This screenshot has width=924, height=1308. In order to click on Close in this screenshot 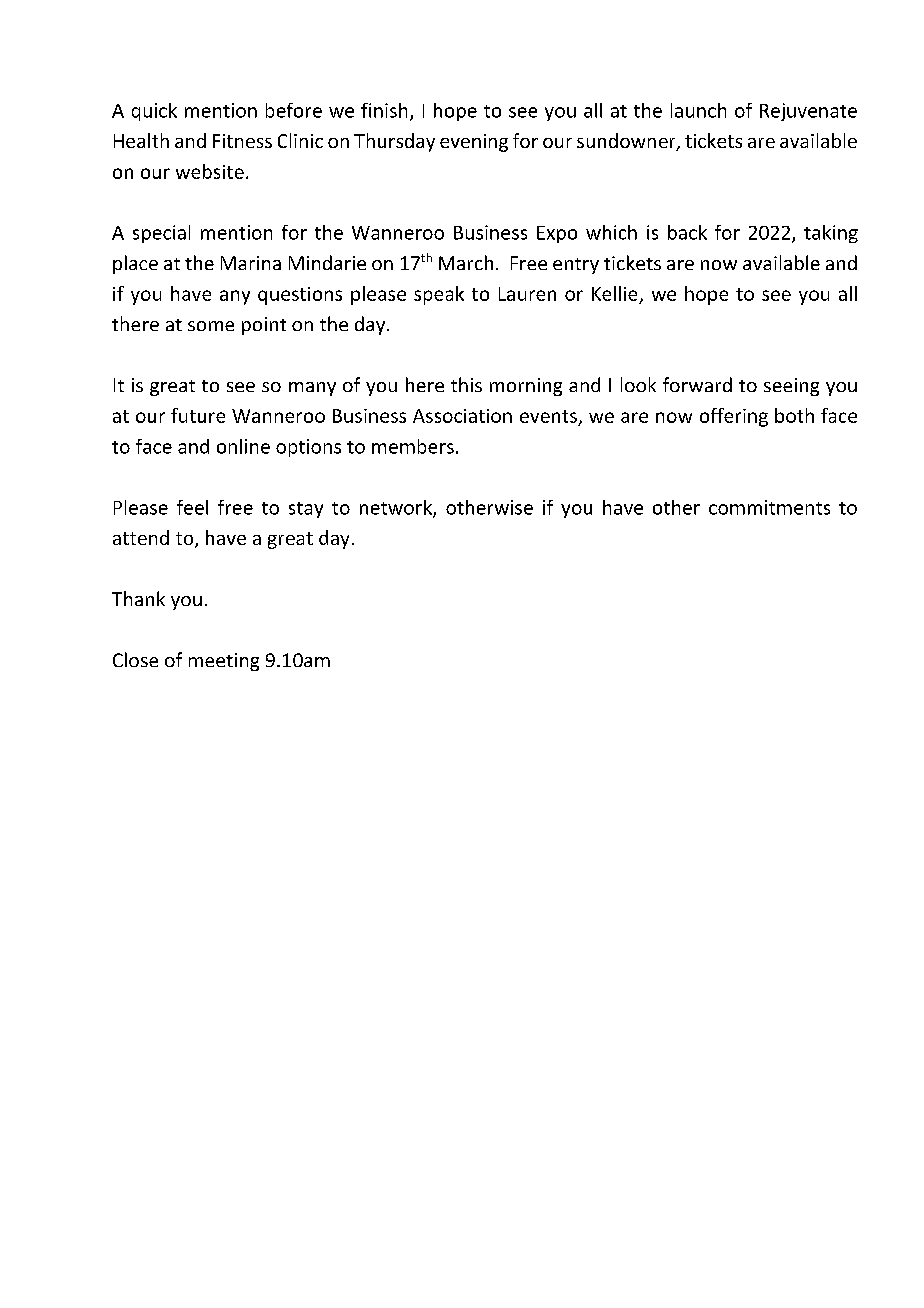, I will do `click(135, 659)`.
